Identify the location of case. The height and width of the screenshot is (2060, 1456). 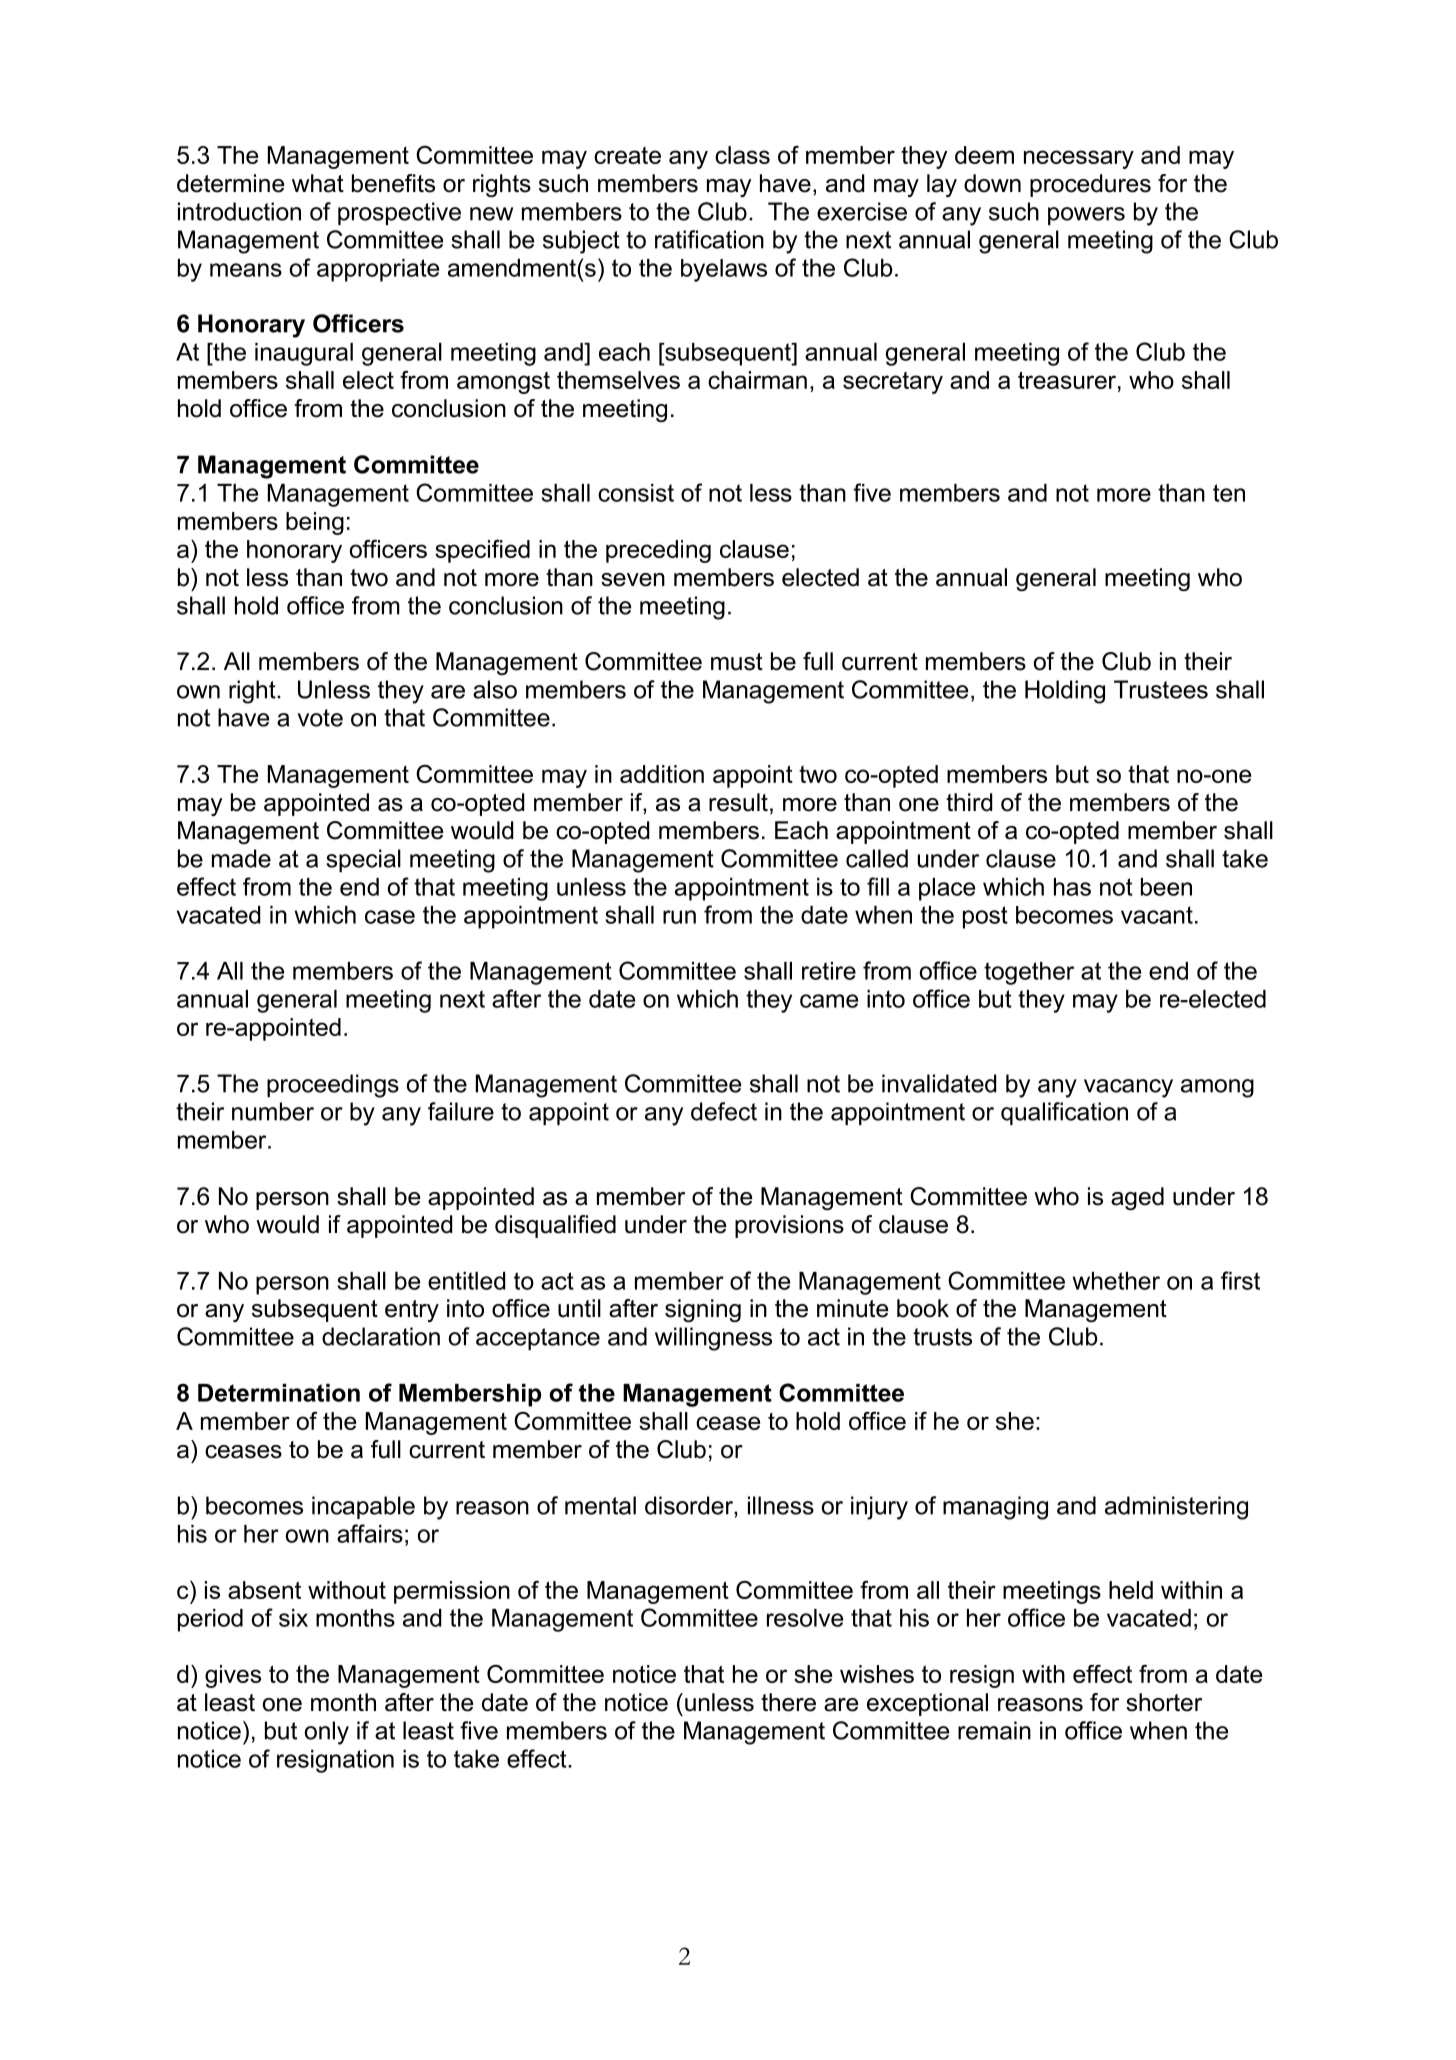
(390, 917).
